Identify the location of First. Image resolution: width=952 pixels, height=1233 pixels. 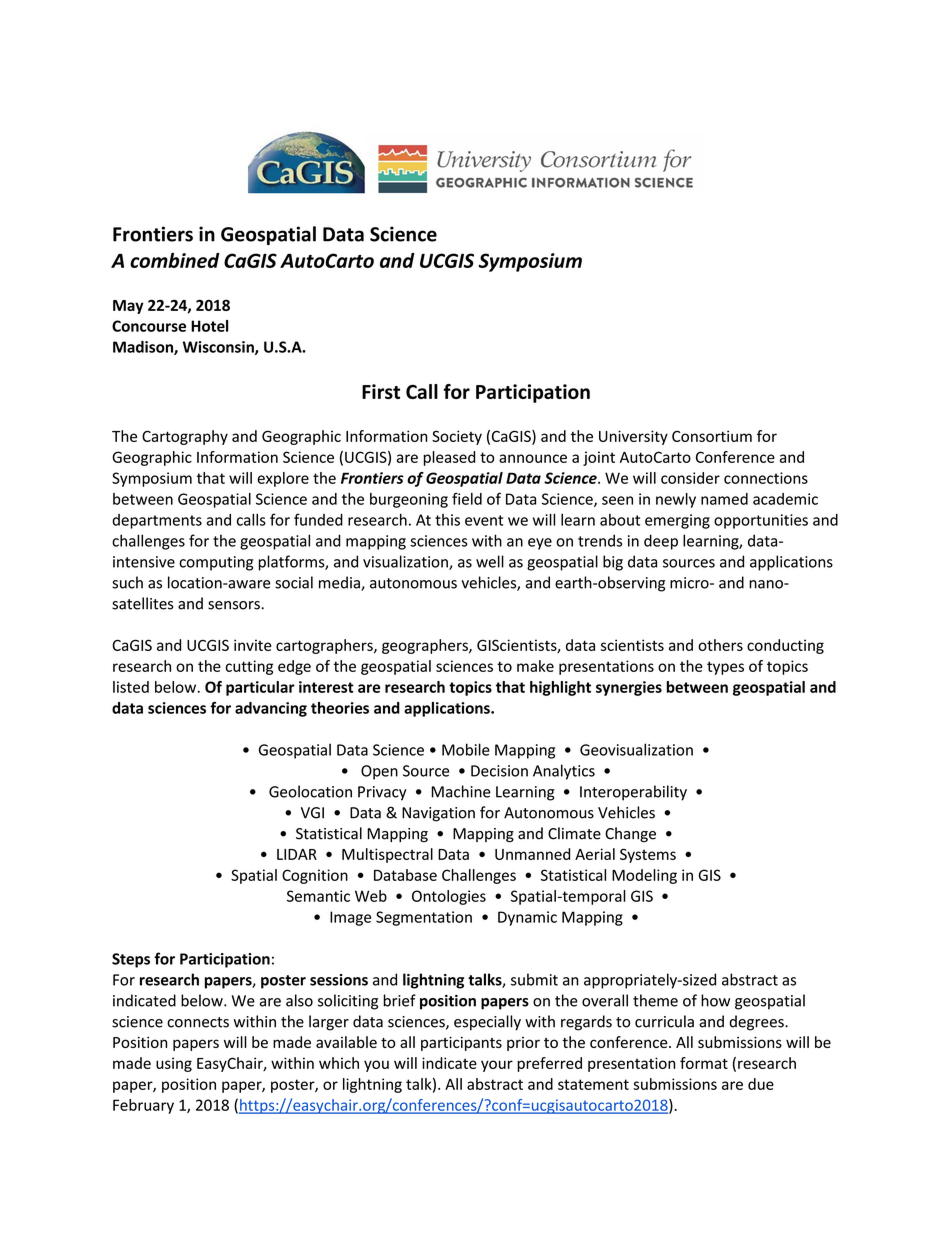
(381, 391).
